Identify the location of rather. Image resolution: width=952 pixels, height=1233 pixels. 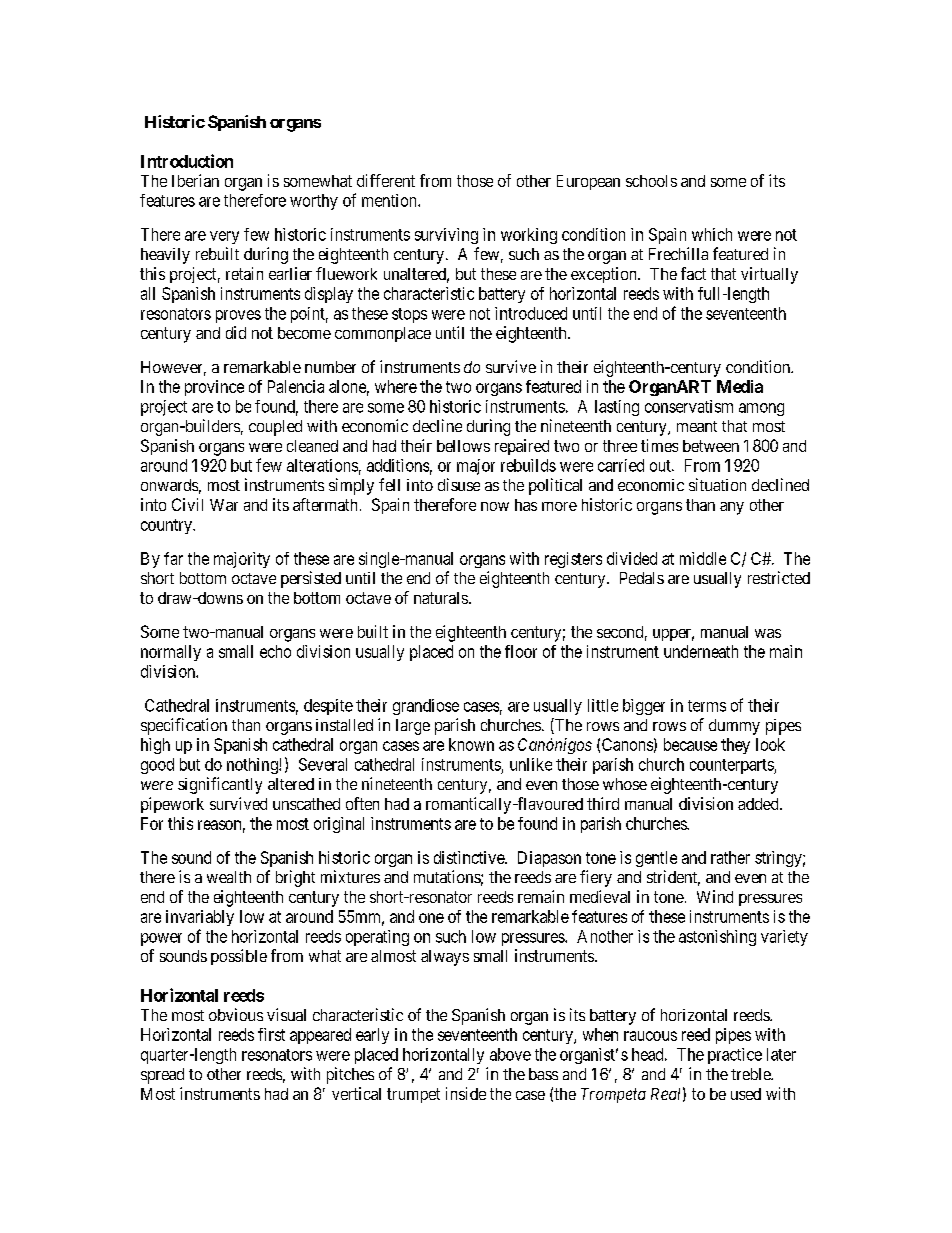
(730, 857).
